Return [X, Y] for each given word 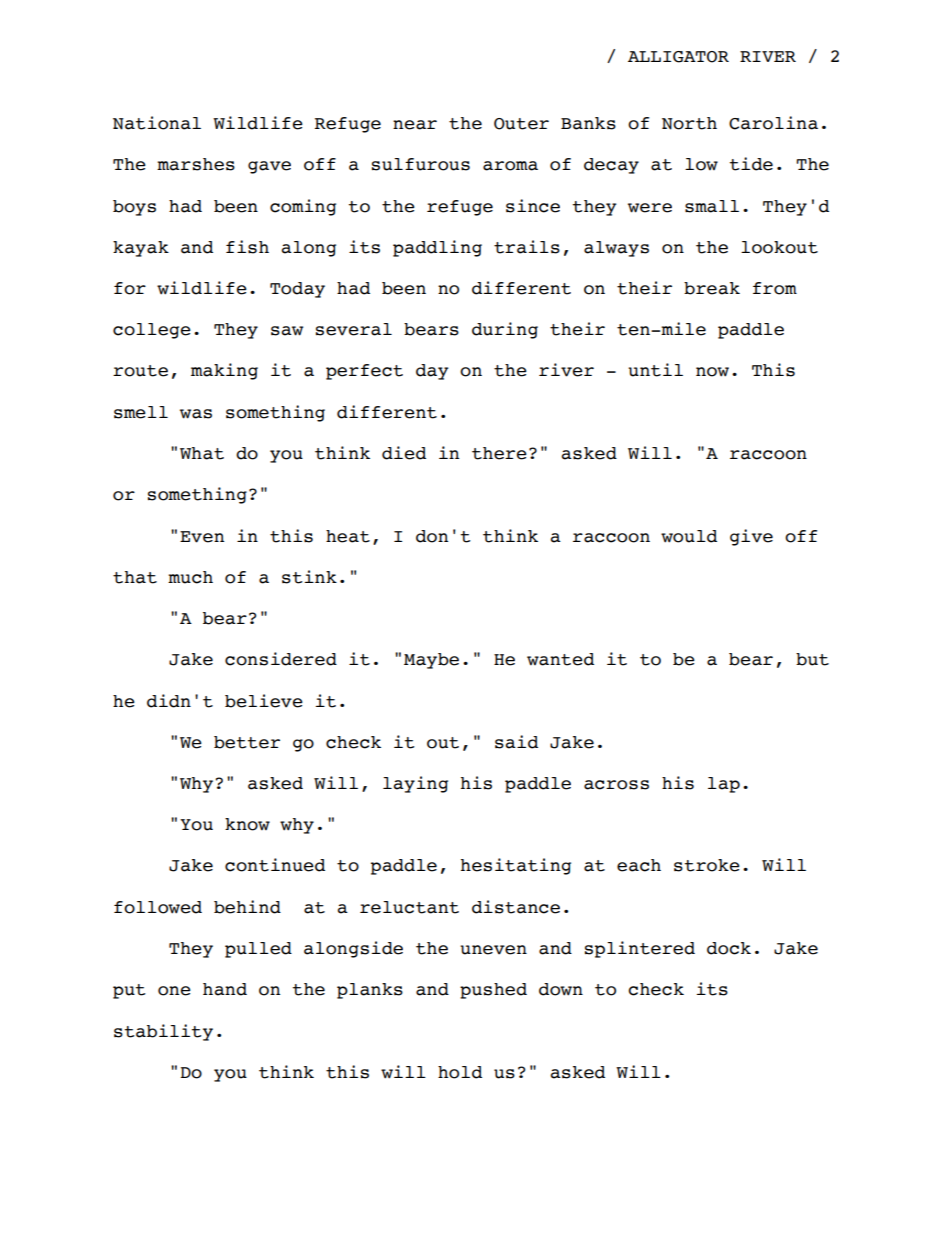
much [190, 577]
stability [163, 1032]
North [689, 123]
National [157, 123]
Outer [521, 124]
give [751, 537]
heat [348, 536]
